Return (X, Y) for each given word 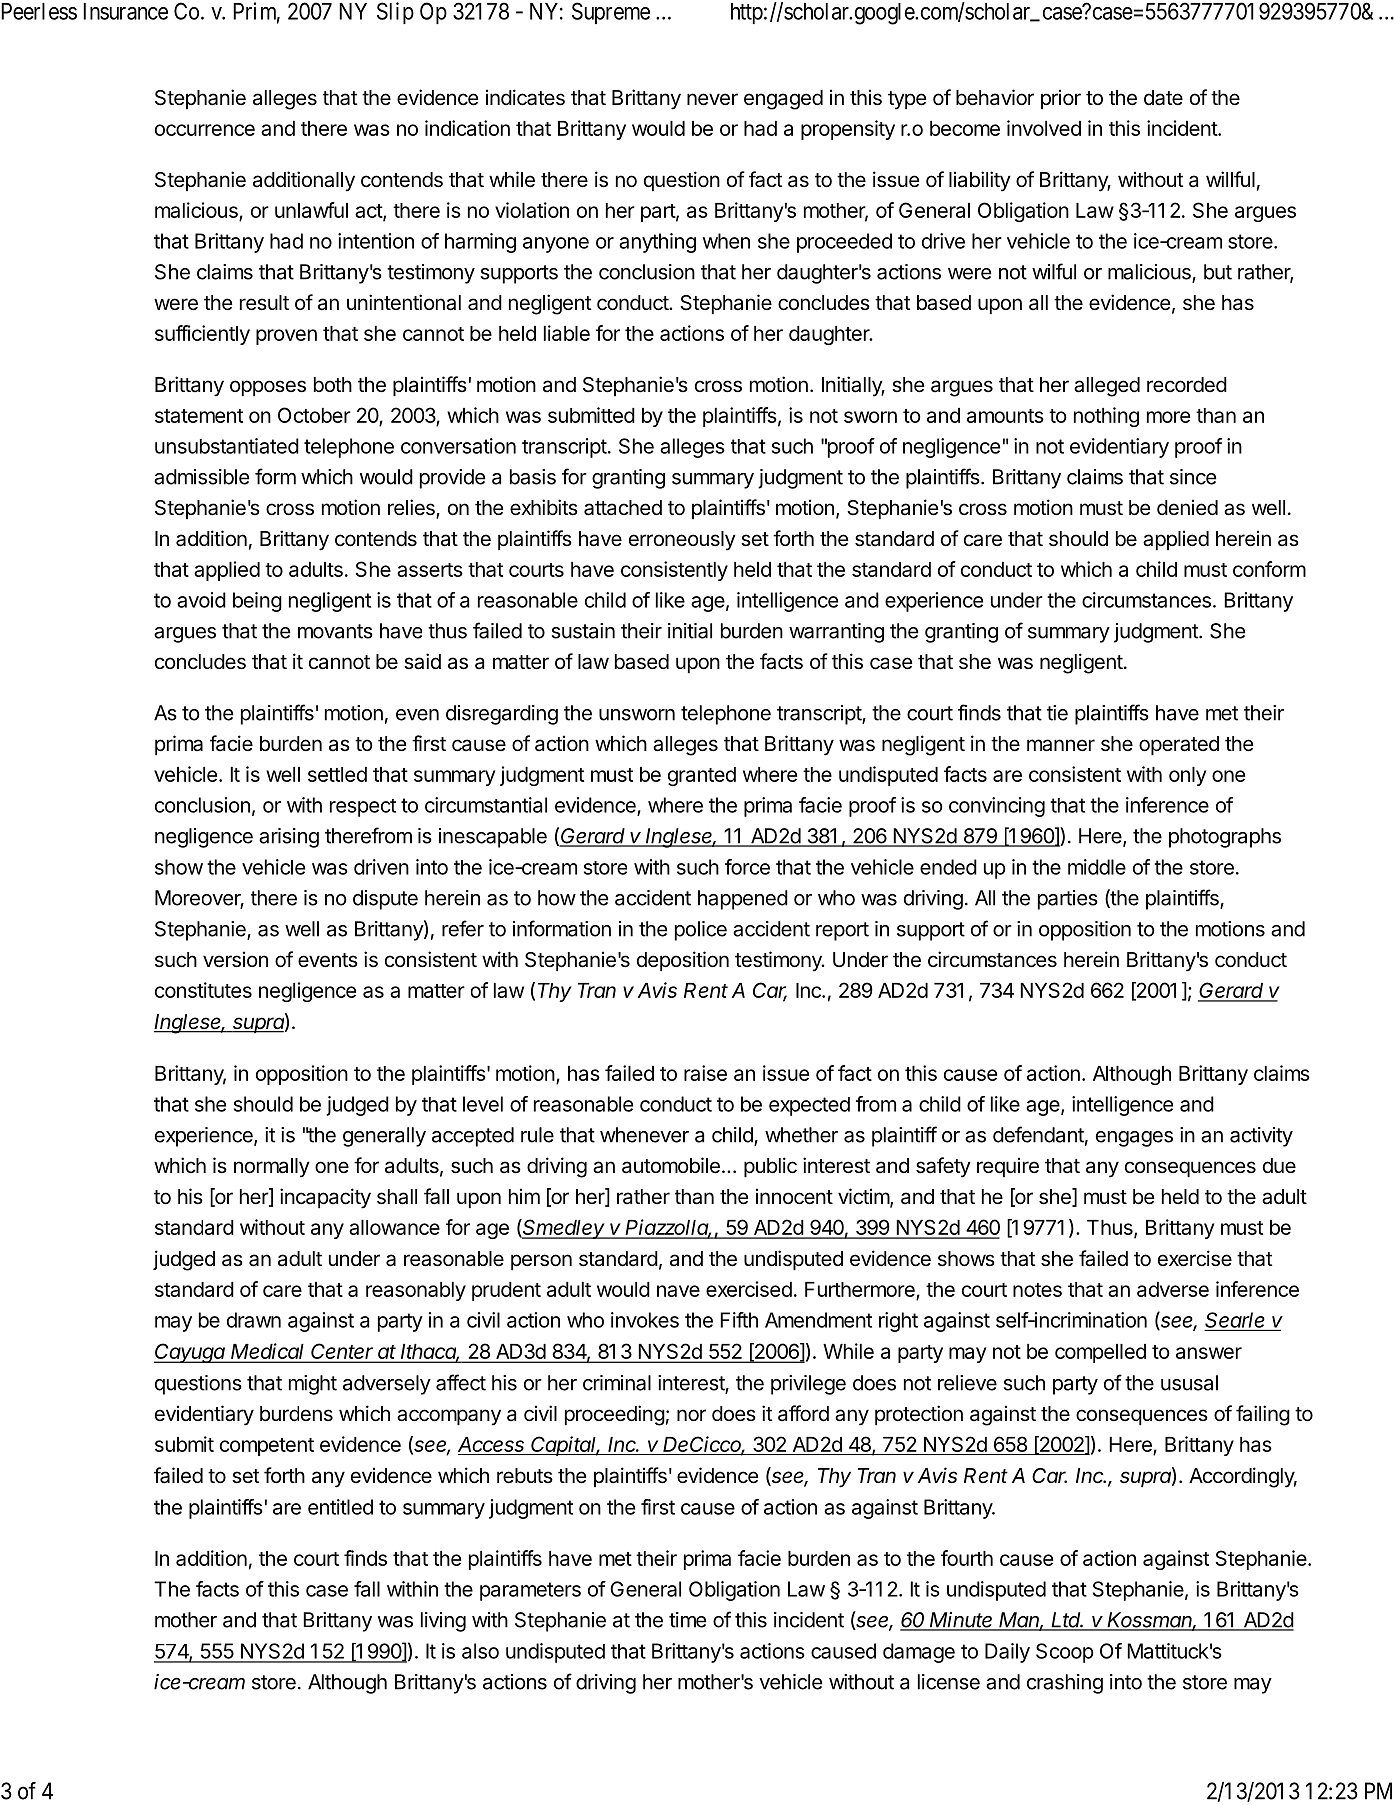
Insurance (125, 11)
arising (289, 838)
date (1163, 98)
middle (1097, 867)
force (747, 867)
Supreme (611, 13)
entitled (340, 1507)
